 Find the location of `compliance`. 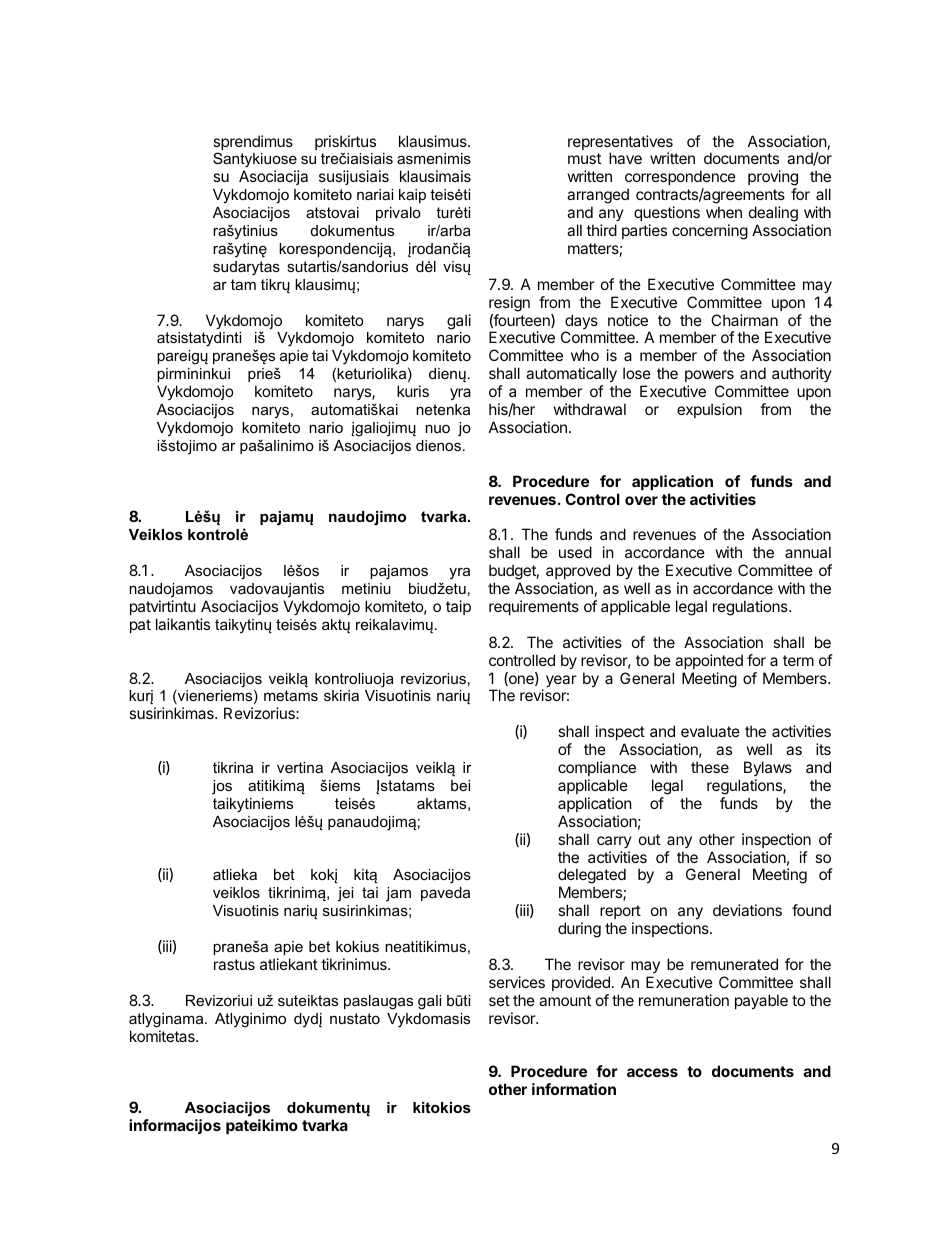

compliance is located at coordinates (597, 768).
